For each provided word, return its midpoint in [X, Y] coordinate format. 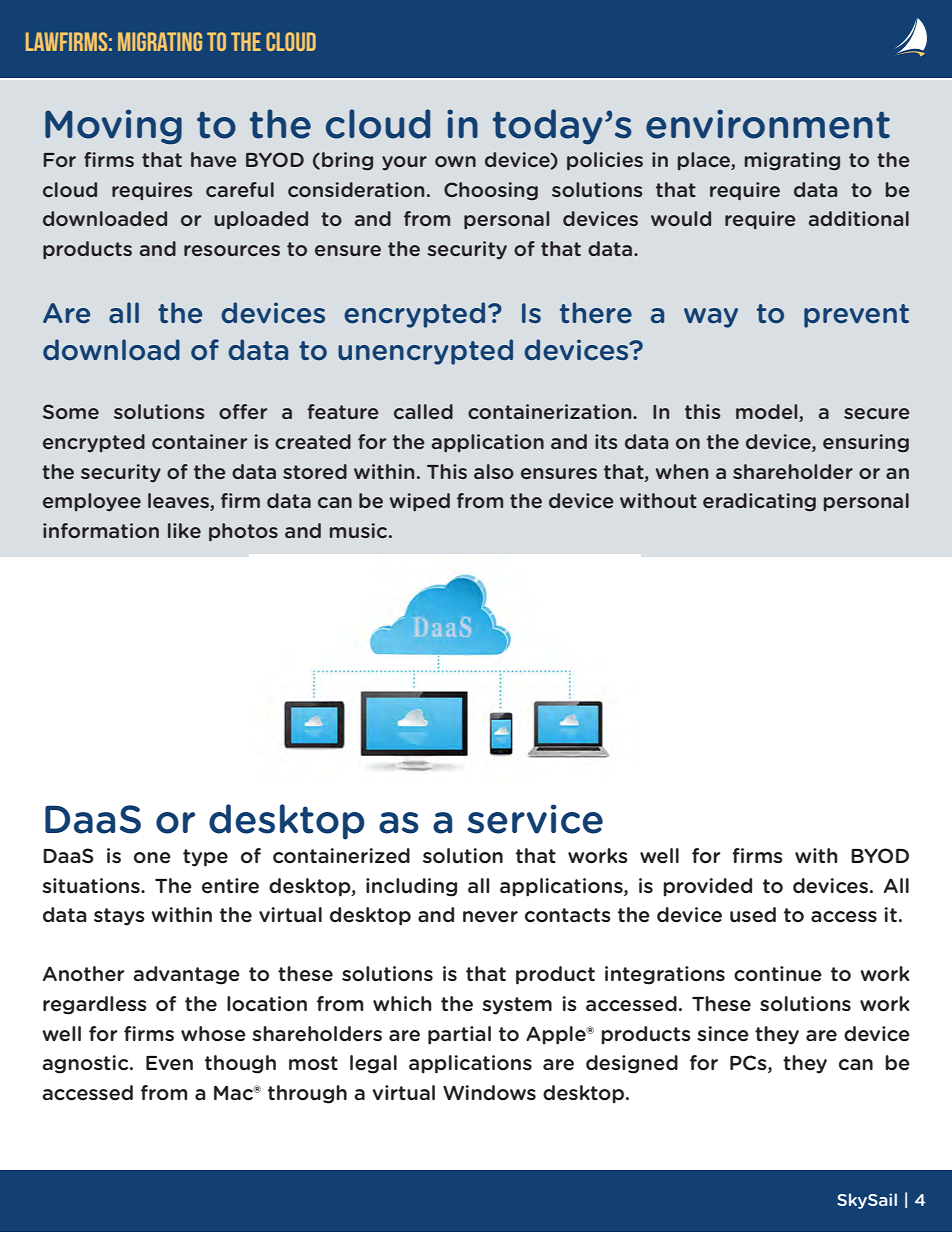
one [152, 858]
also [494, 471]
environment [768, 124]
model [768, 413]
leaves [179, 502]
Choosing [491, 191]
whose [213, 1034]
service [535, 819]
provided [707, 887]
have [214, 159]
